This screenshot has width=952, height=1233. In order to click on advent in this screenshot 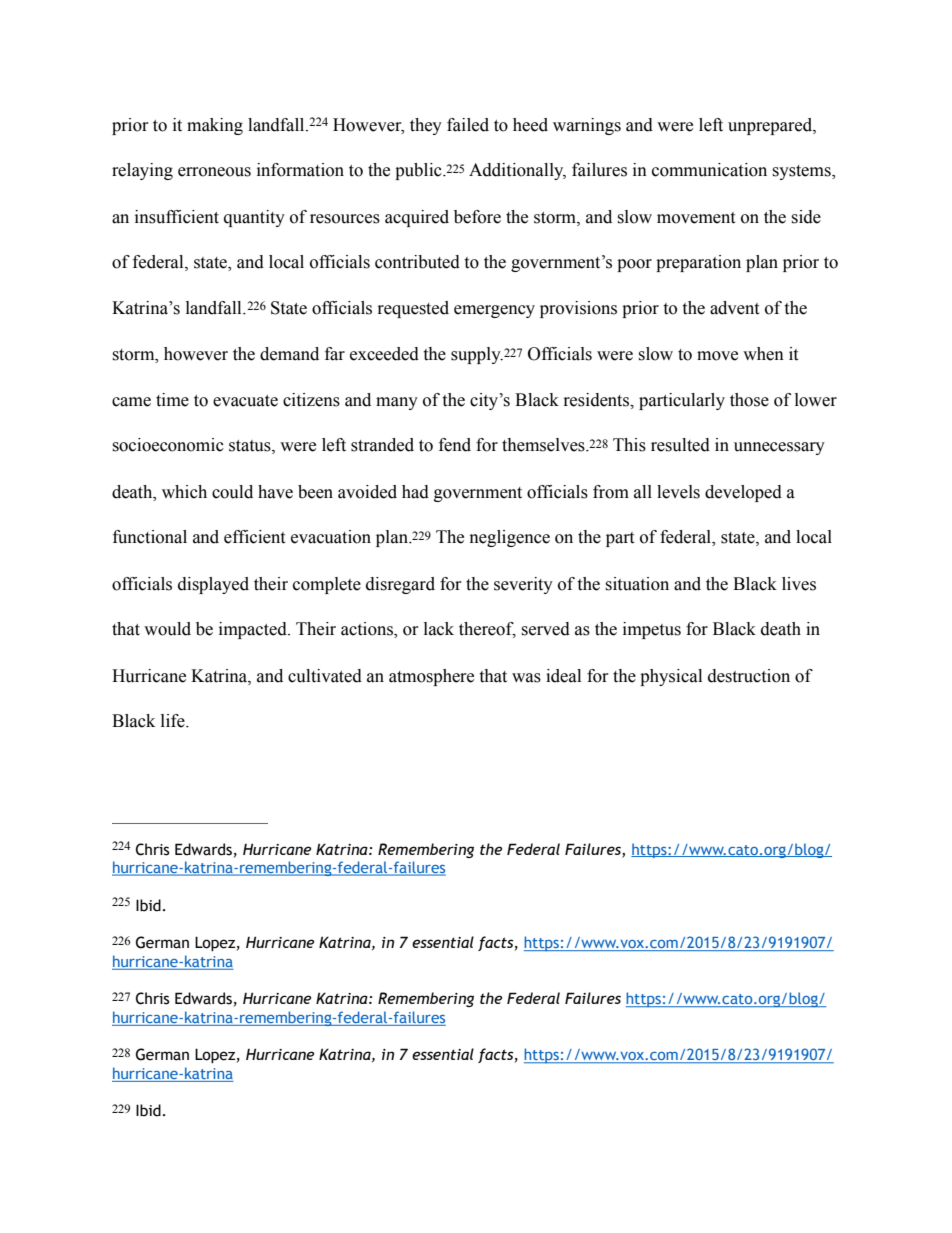, I will do `click(734, 308)`.
